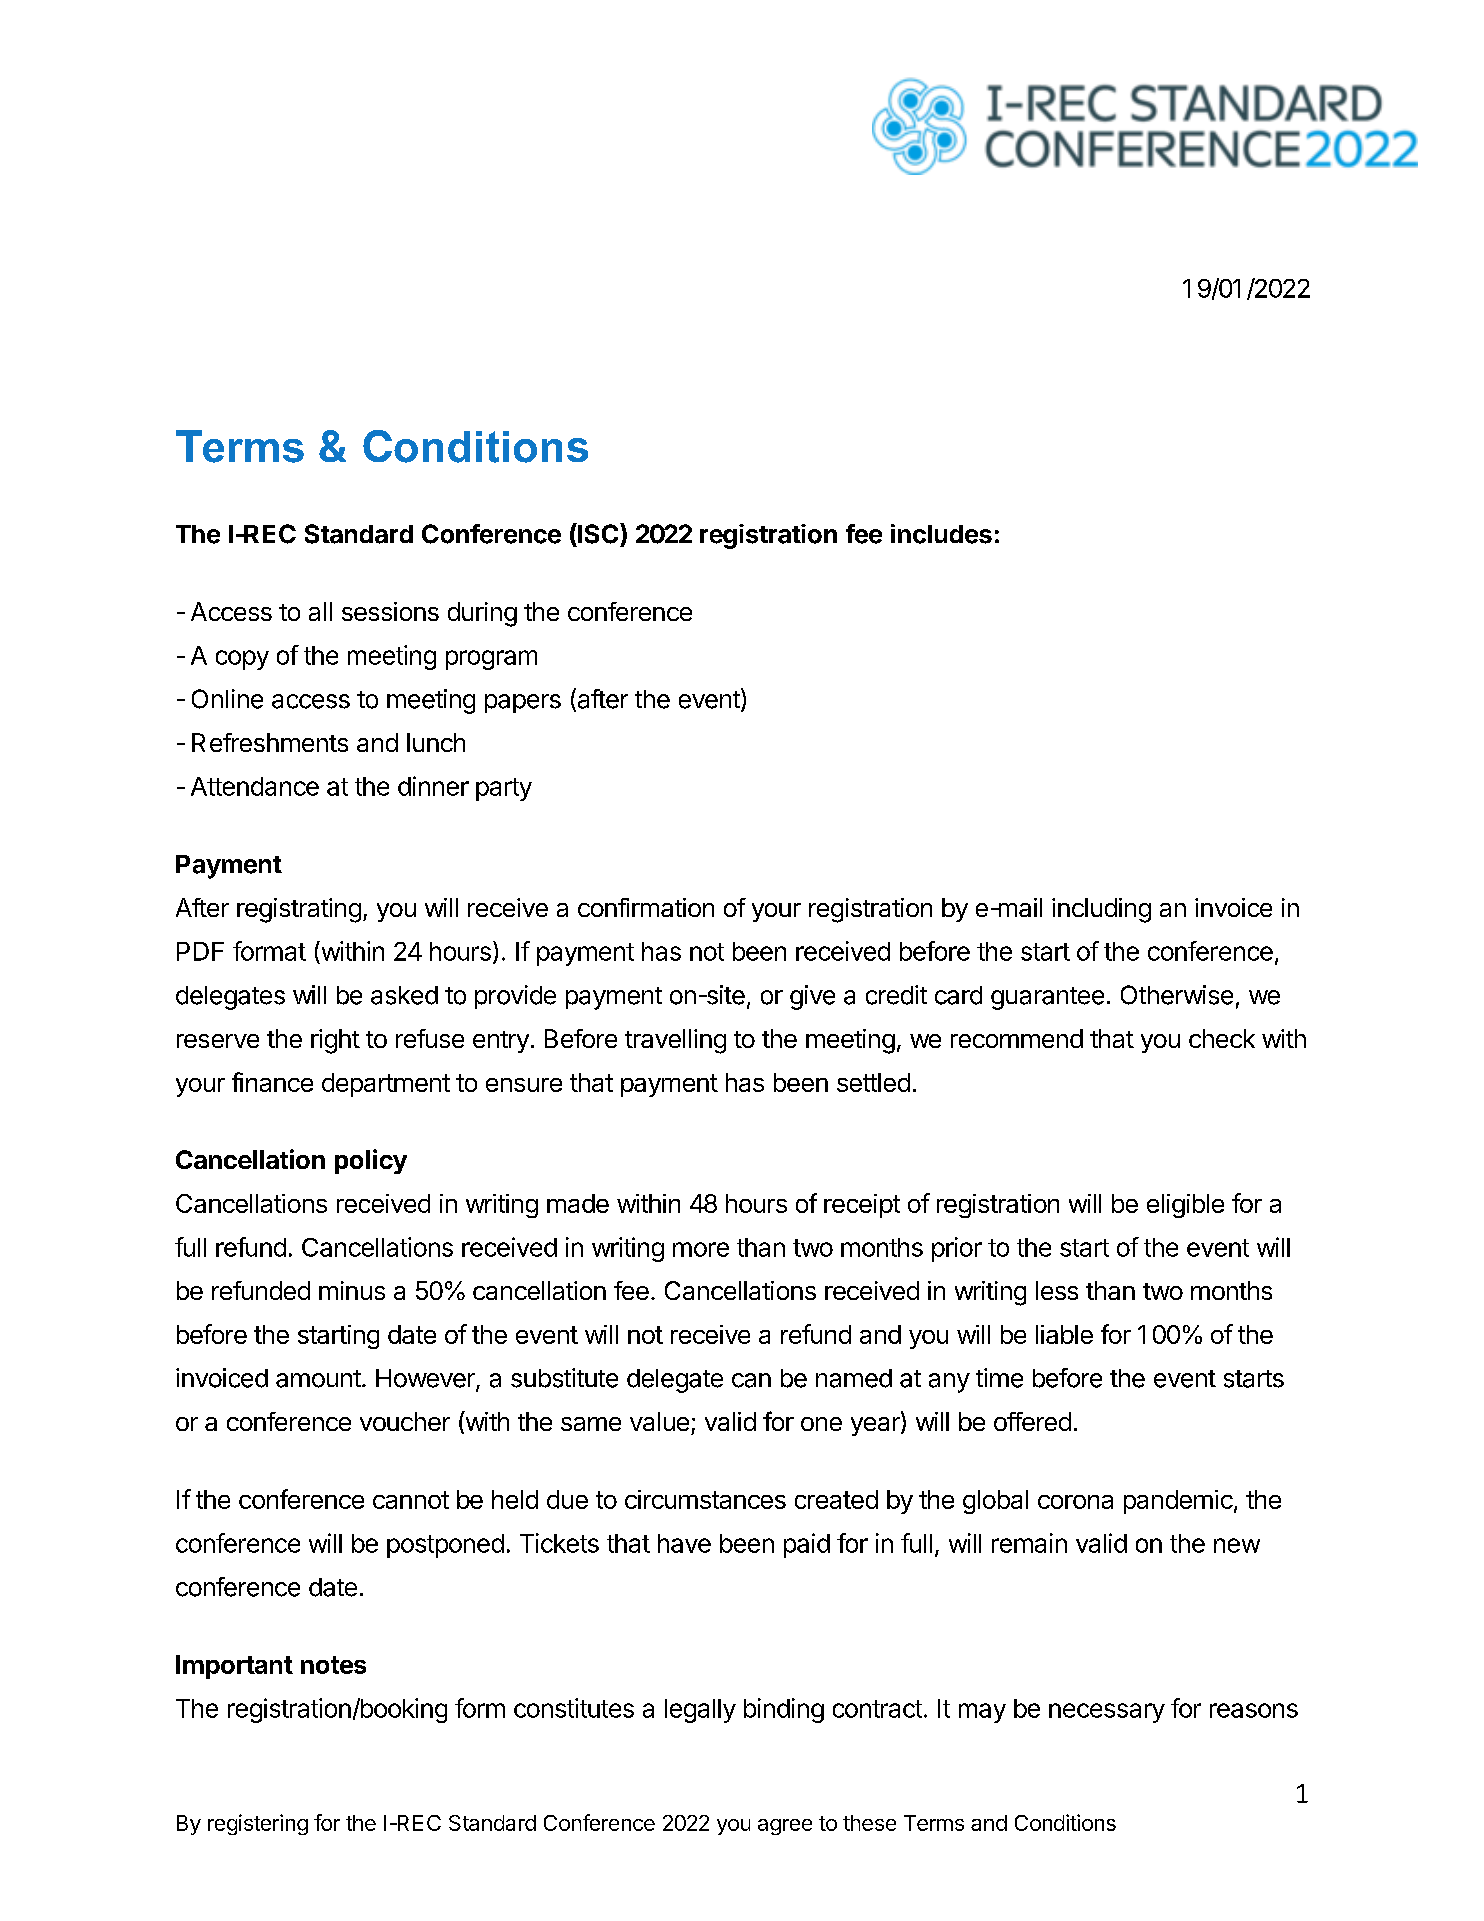  What do you see at coordinates (598, 533) in the page?
I see `ISC` at bounding box center [598, 533].
